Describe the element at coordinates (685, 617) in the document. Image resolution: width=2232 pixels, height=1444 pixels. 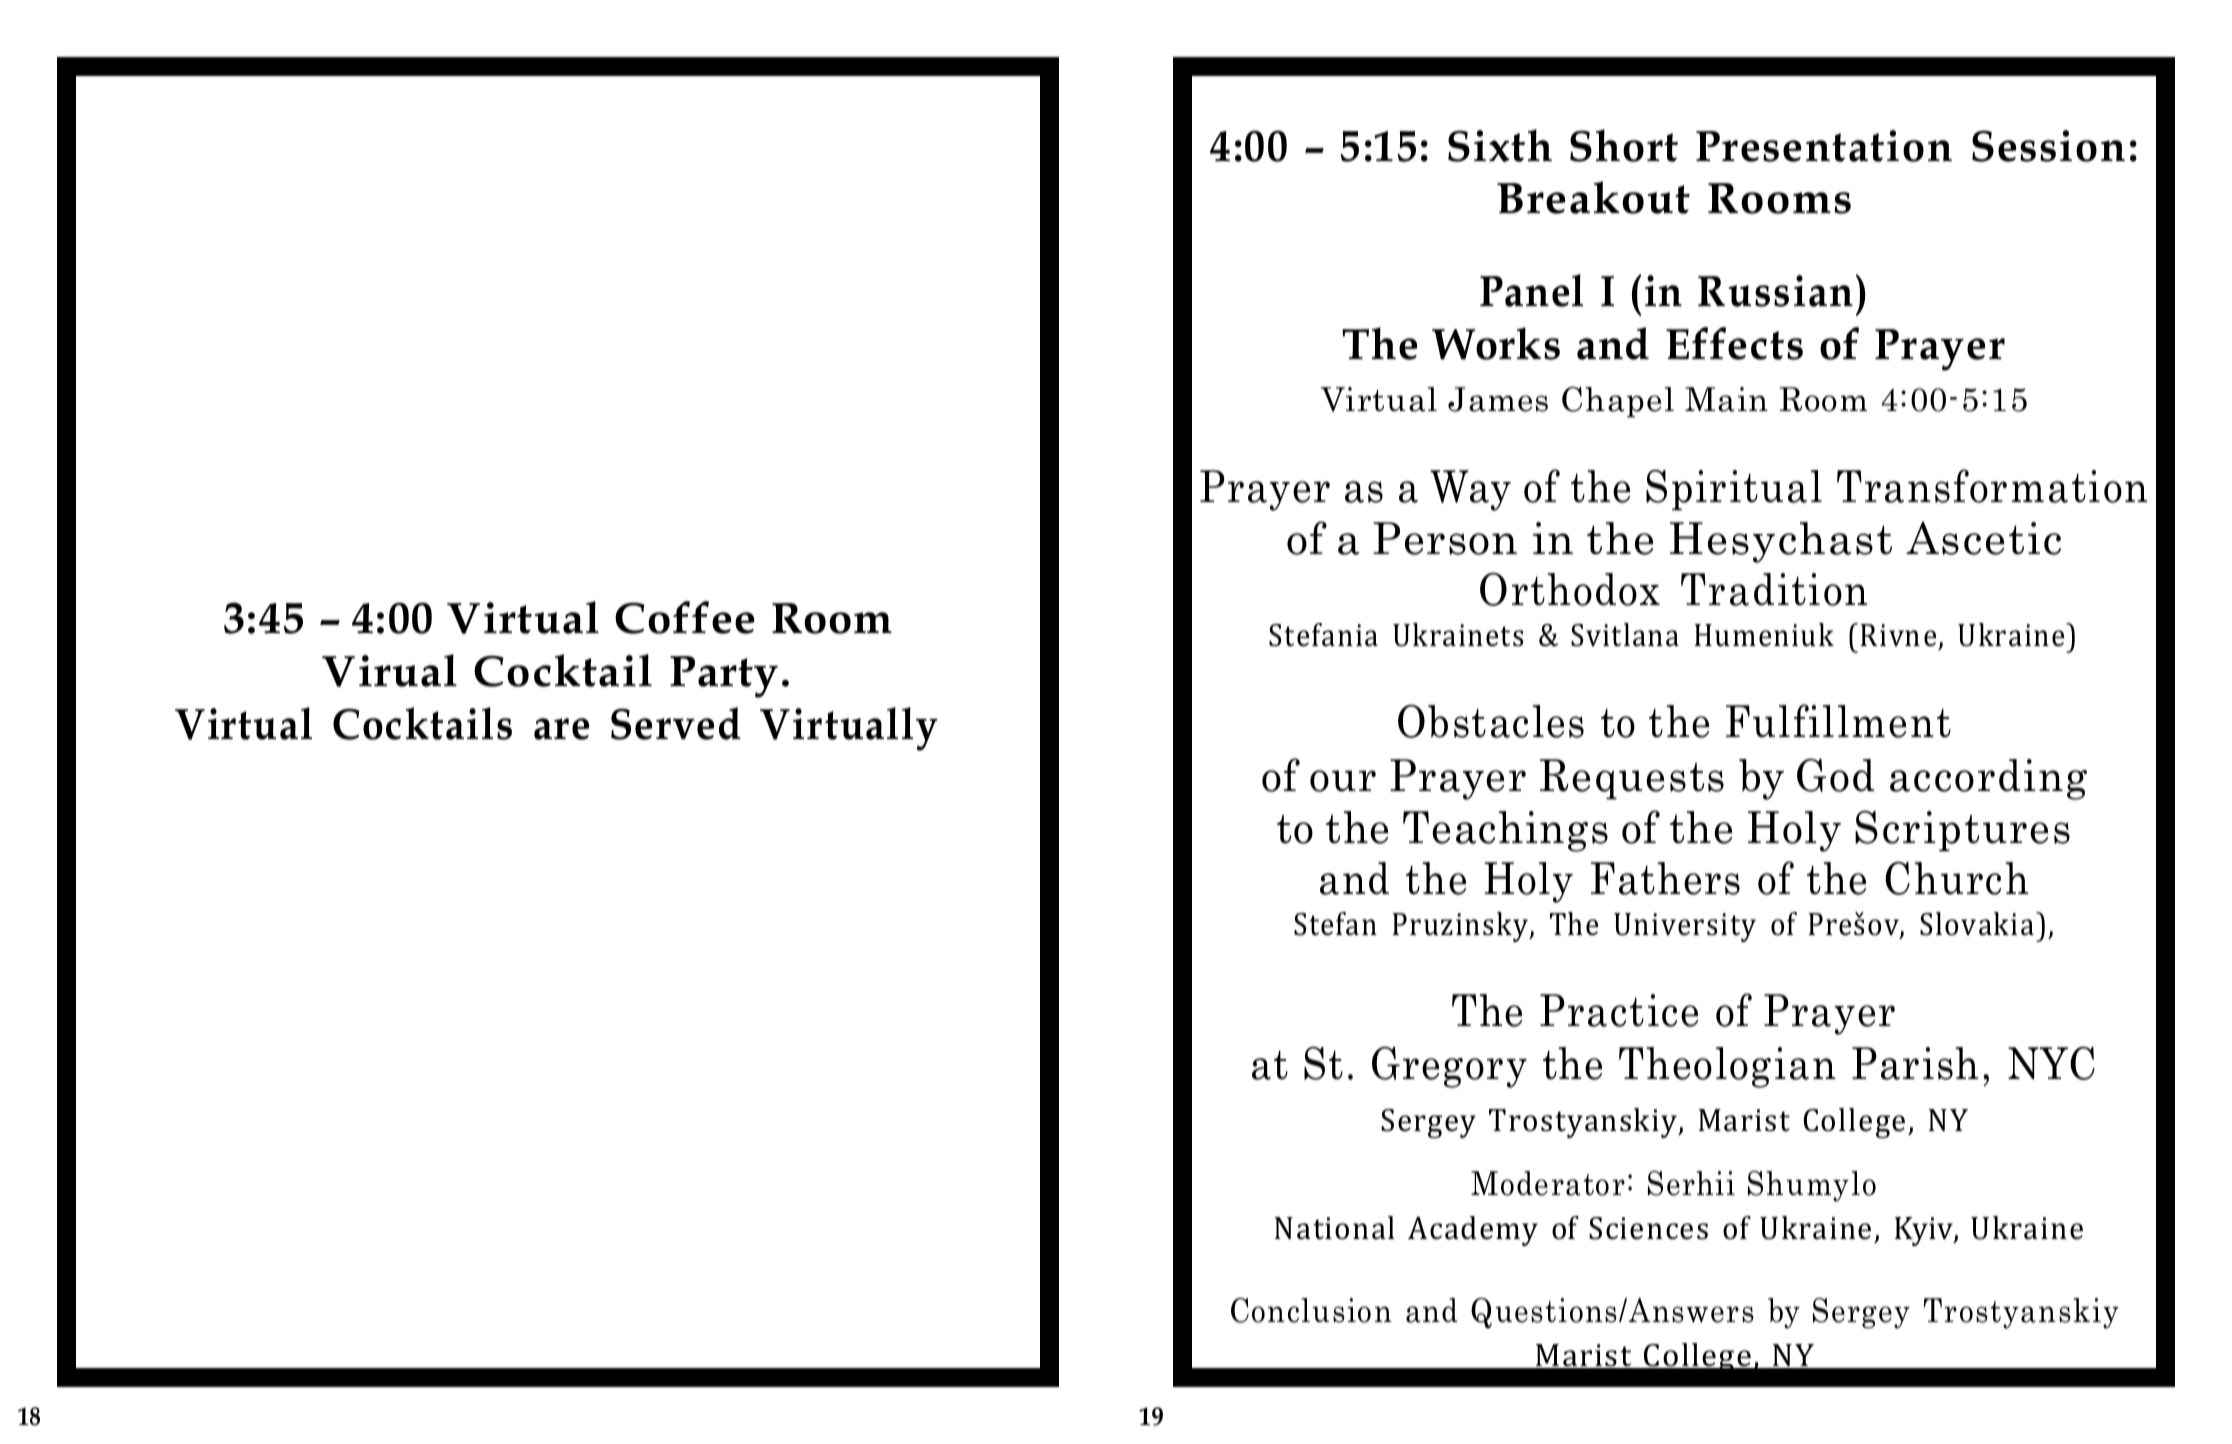
I see `Coffee` at that location.
